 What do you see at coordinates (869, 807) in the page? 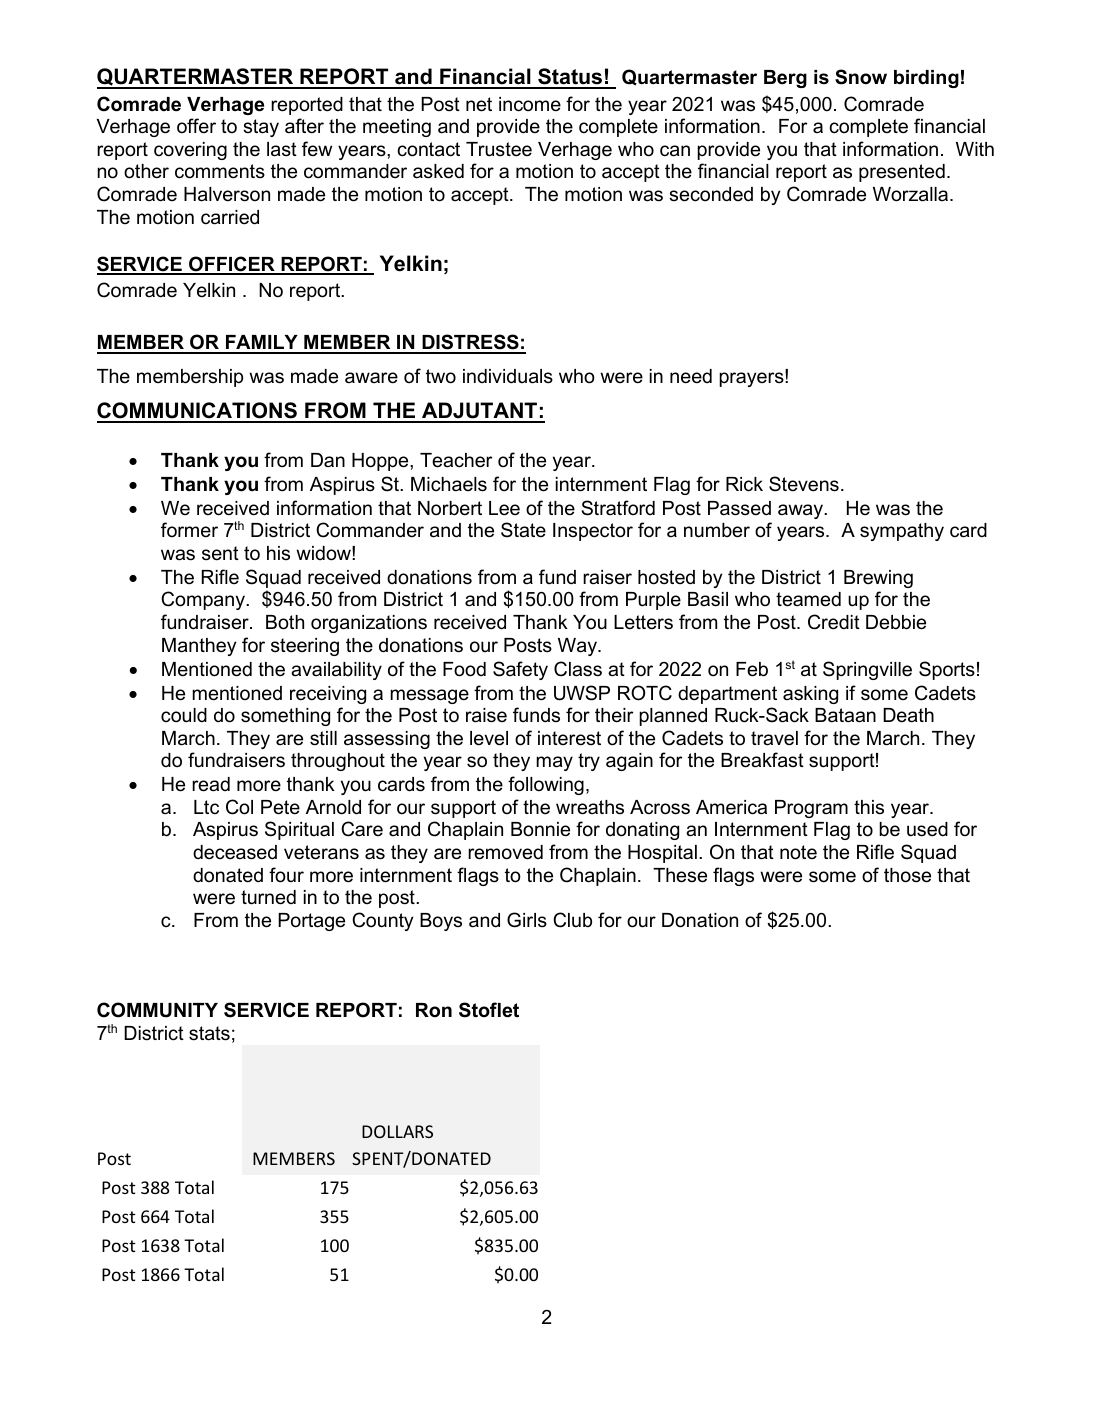
I see `this` at bounding box center [869, 807].
